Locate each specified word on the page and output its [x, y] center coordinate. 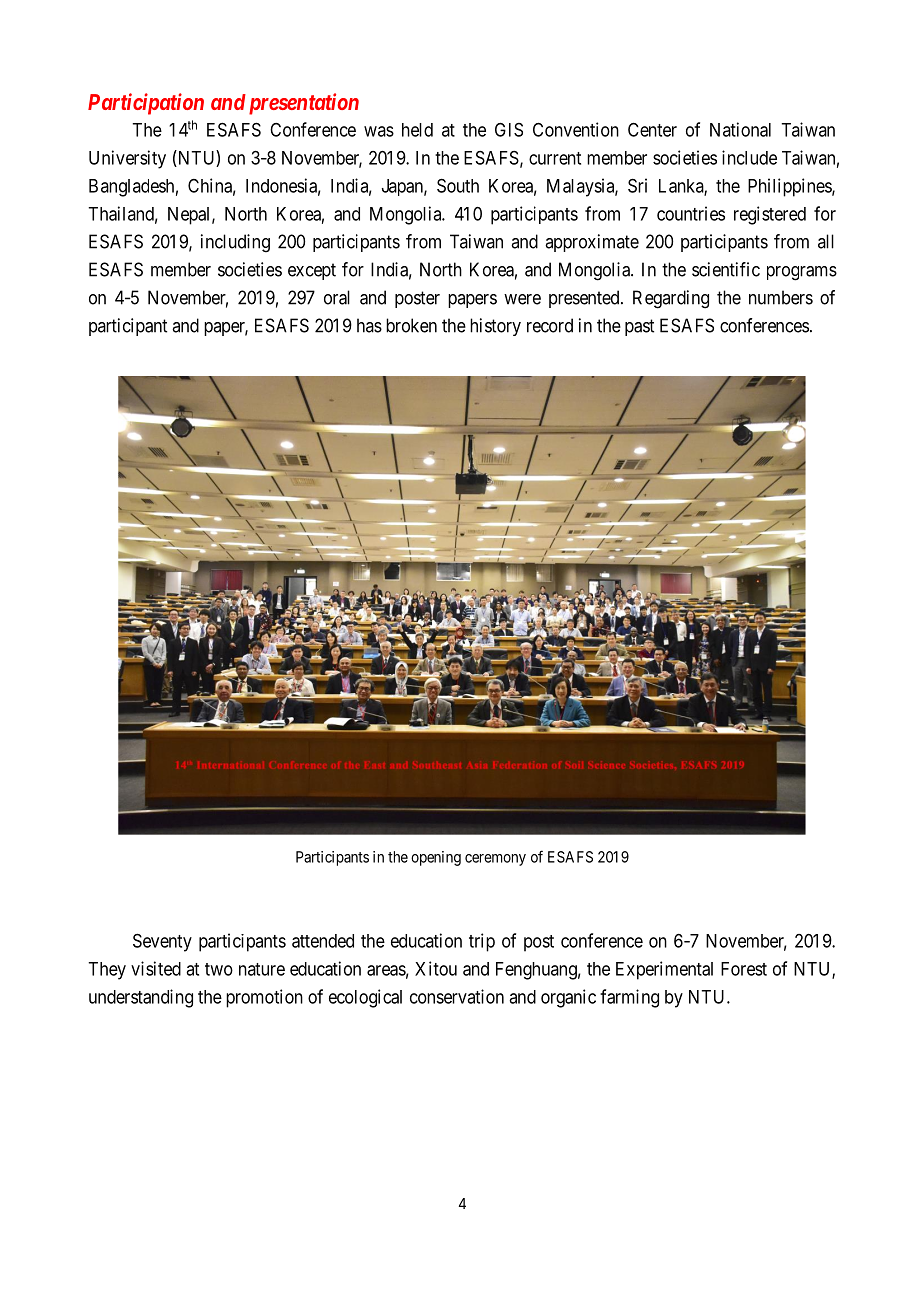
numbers [781, 297]
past [639, 327]
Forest [744, 969]
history [495, 327]
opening [436, 858]
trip [482, 942]
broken [411, 325]
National [740, 129]
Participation [146, 104]
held [417, 130]
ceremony [495, 860]
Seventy [162, 942]
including [235, 243]
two [219, 969]
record [550, 325]
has [369, 325]
